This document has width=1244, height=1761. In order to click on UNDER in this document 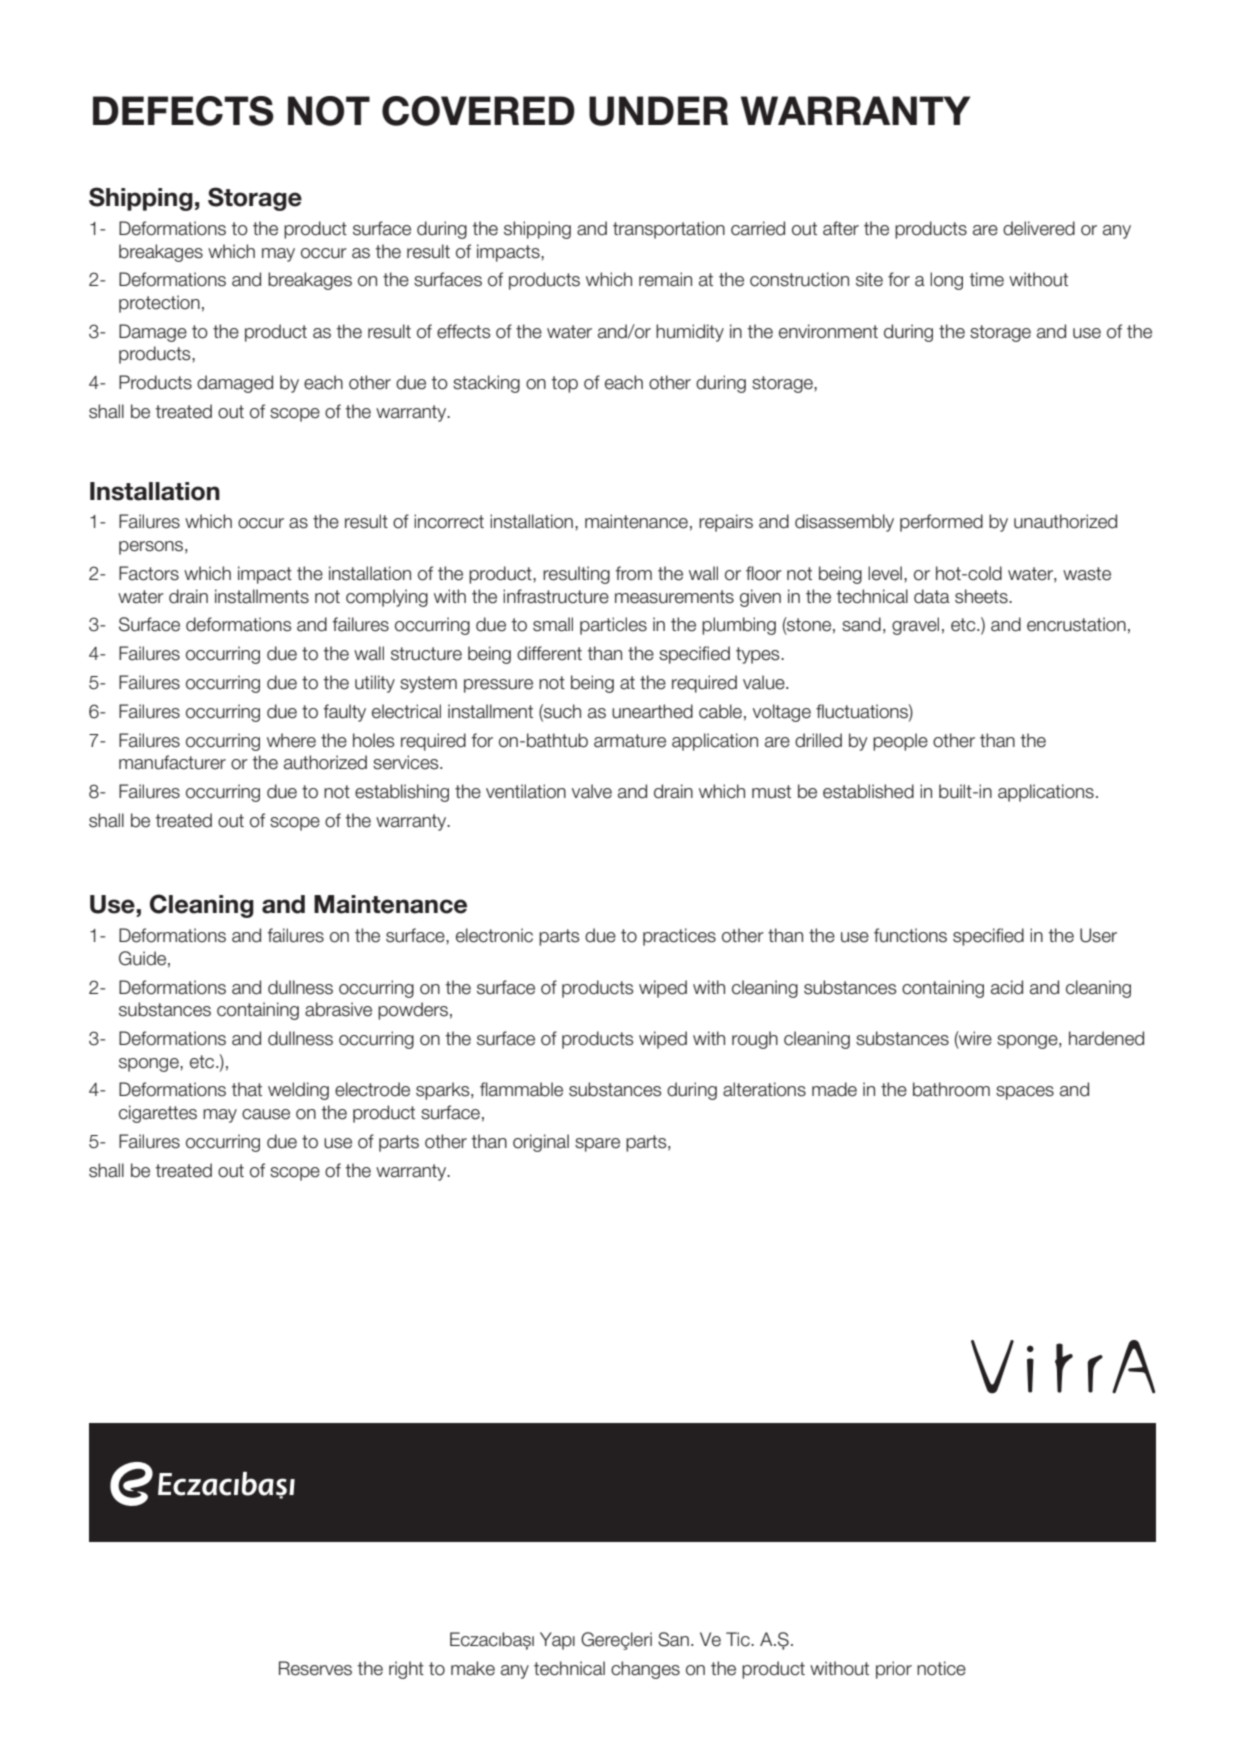, I will do `click(658, 111)`.
